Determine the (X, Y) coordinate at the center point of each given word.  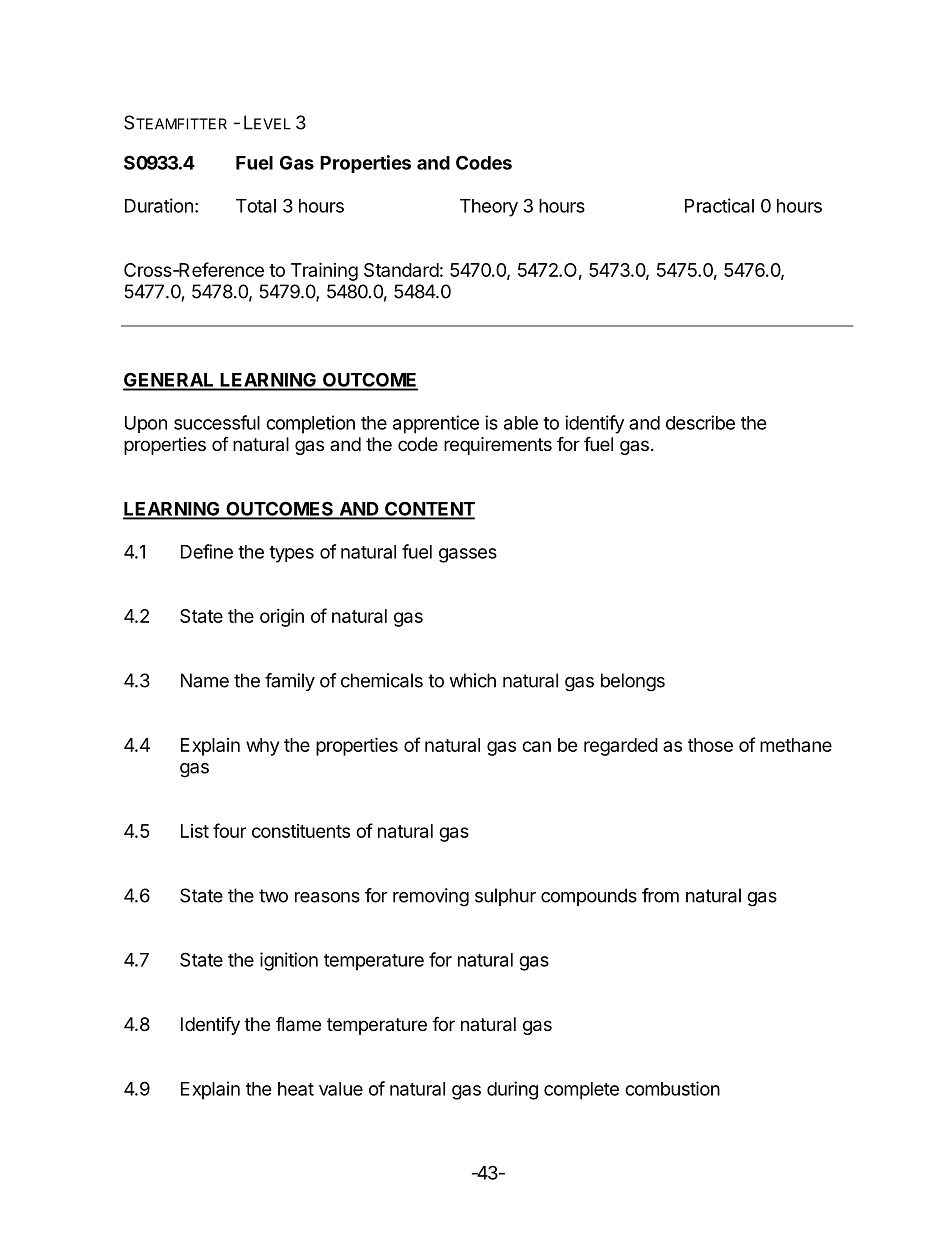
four (229, 830)
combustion (672, 1088)
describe (700, 422)
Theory (489, 208)
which (472, 680)
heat (296, 1089)
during (512, 1090)
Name (205, 680)
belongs (633, 682)
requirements (498, 446)
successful (217, 422)
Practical (719, 205)
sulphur (505, 897)
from (660, 895)
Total (256, 206)
